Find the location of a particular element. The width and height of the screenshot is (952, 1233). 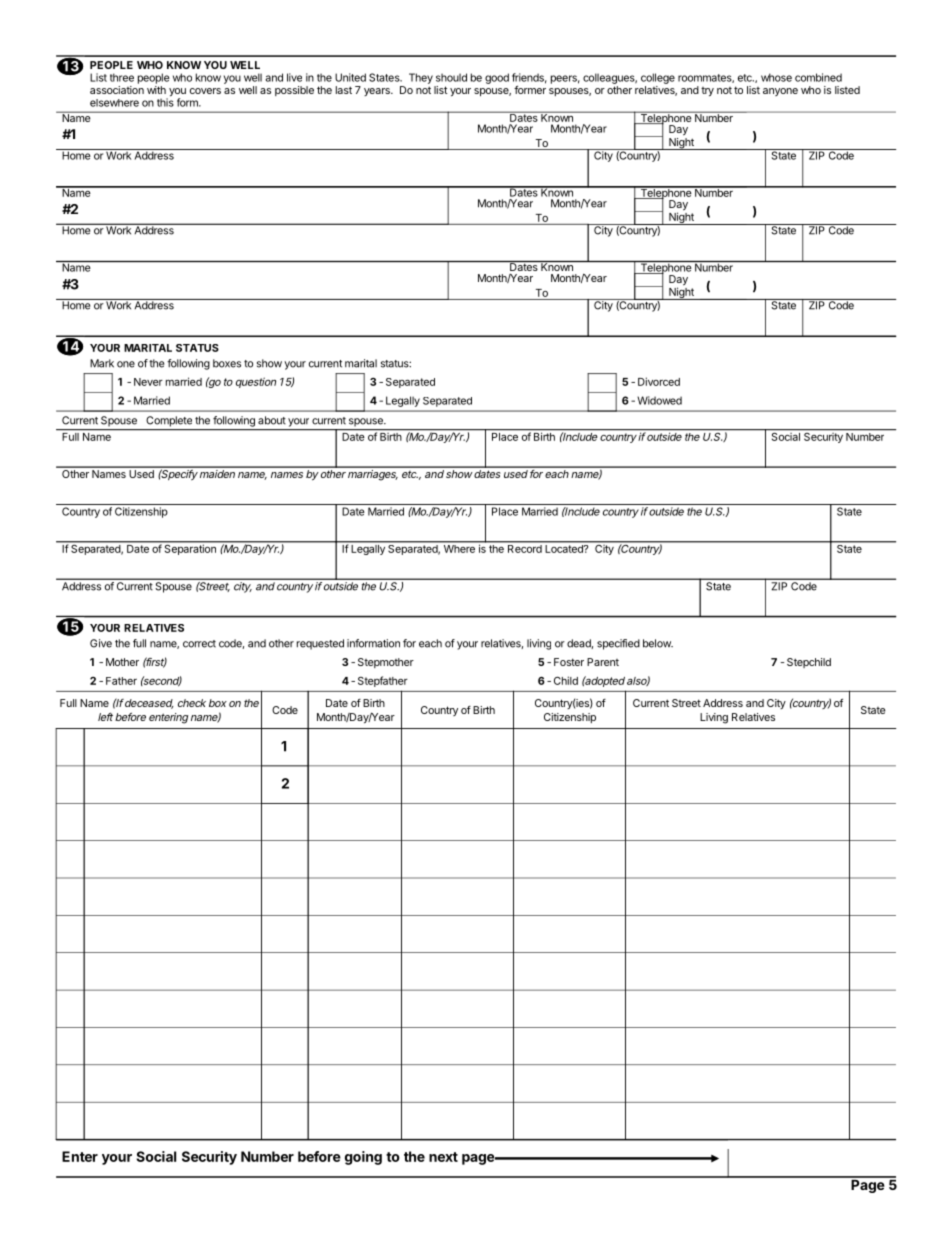

Record is located at coordinates (525, 549).
